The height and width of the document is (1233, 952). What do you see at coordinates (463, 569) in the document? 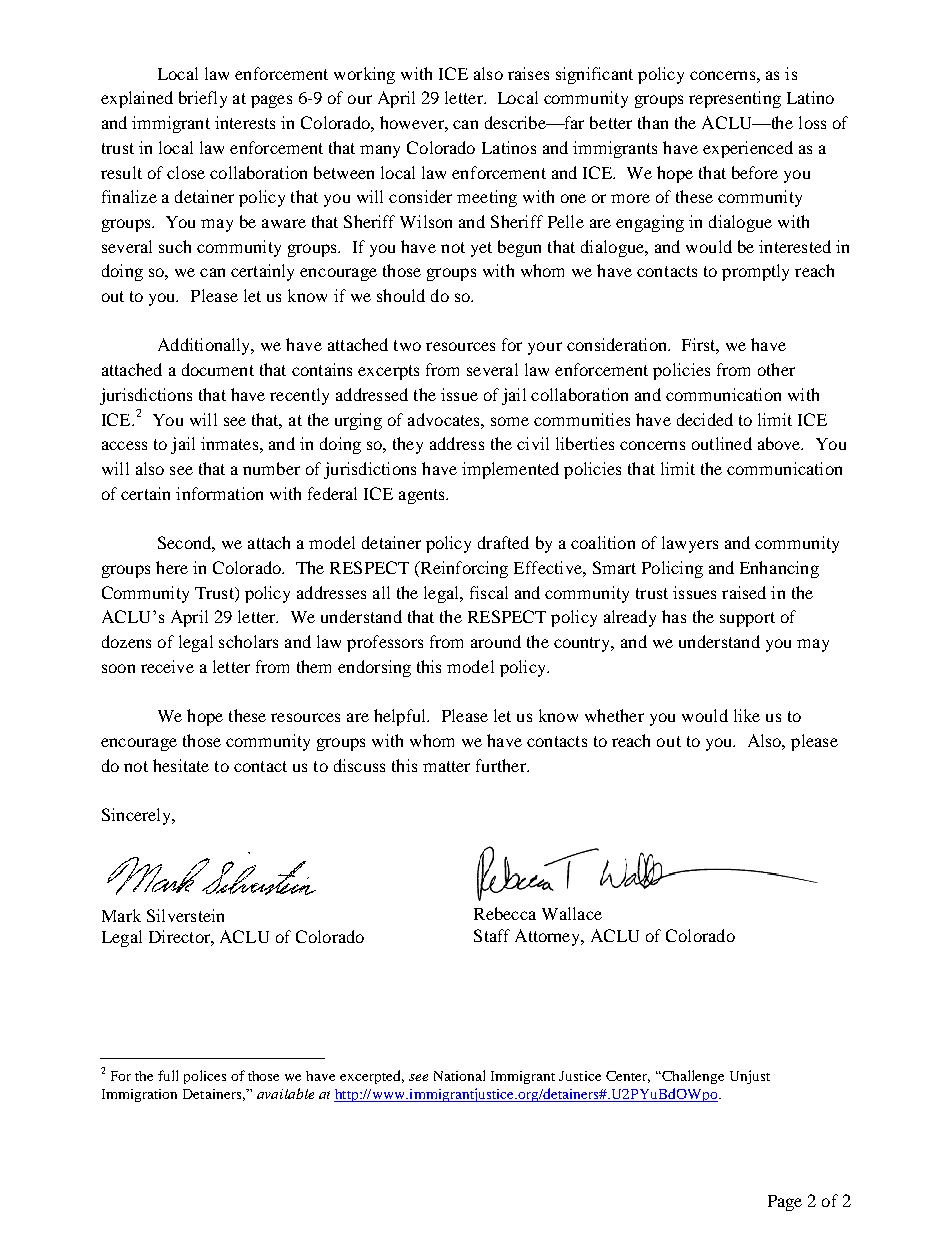
I see `Reinforcing` at bounding box center [463, 569].
